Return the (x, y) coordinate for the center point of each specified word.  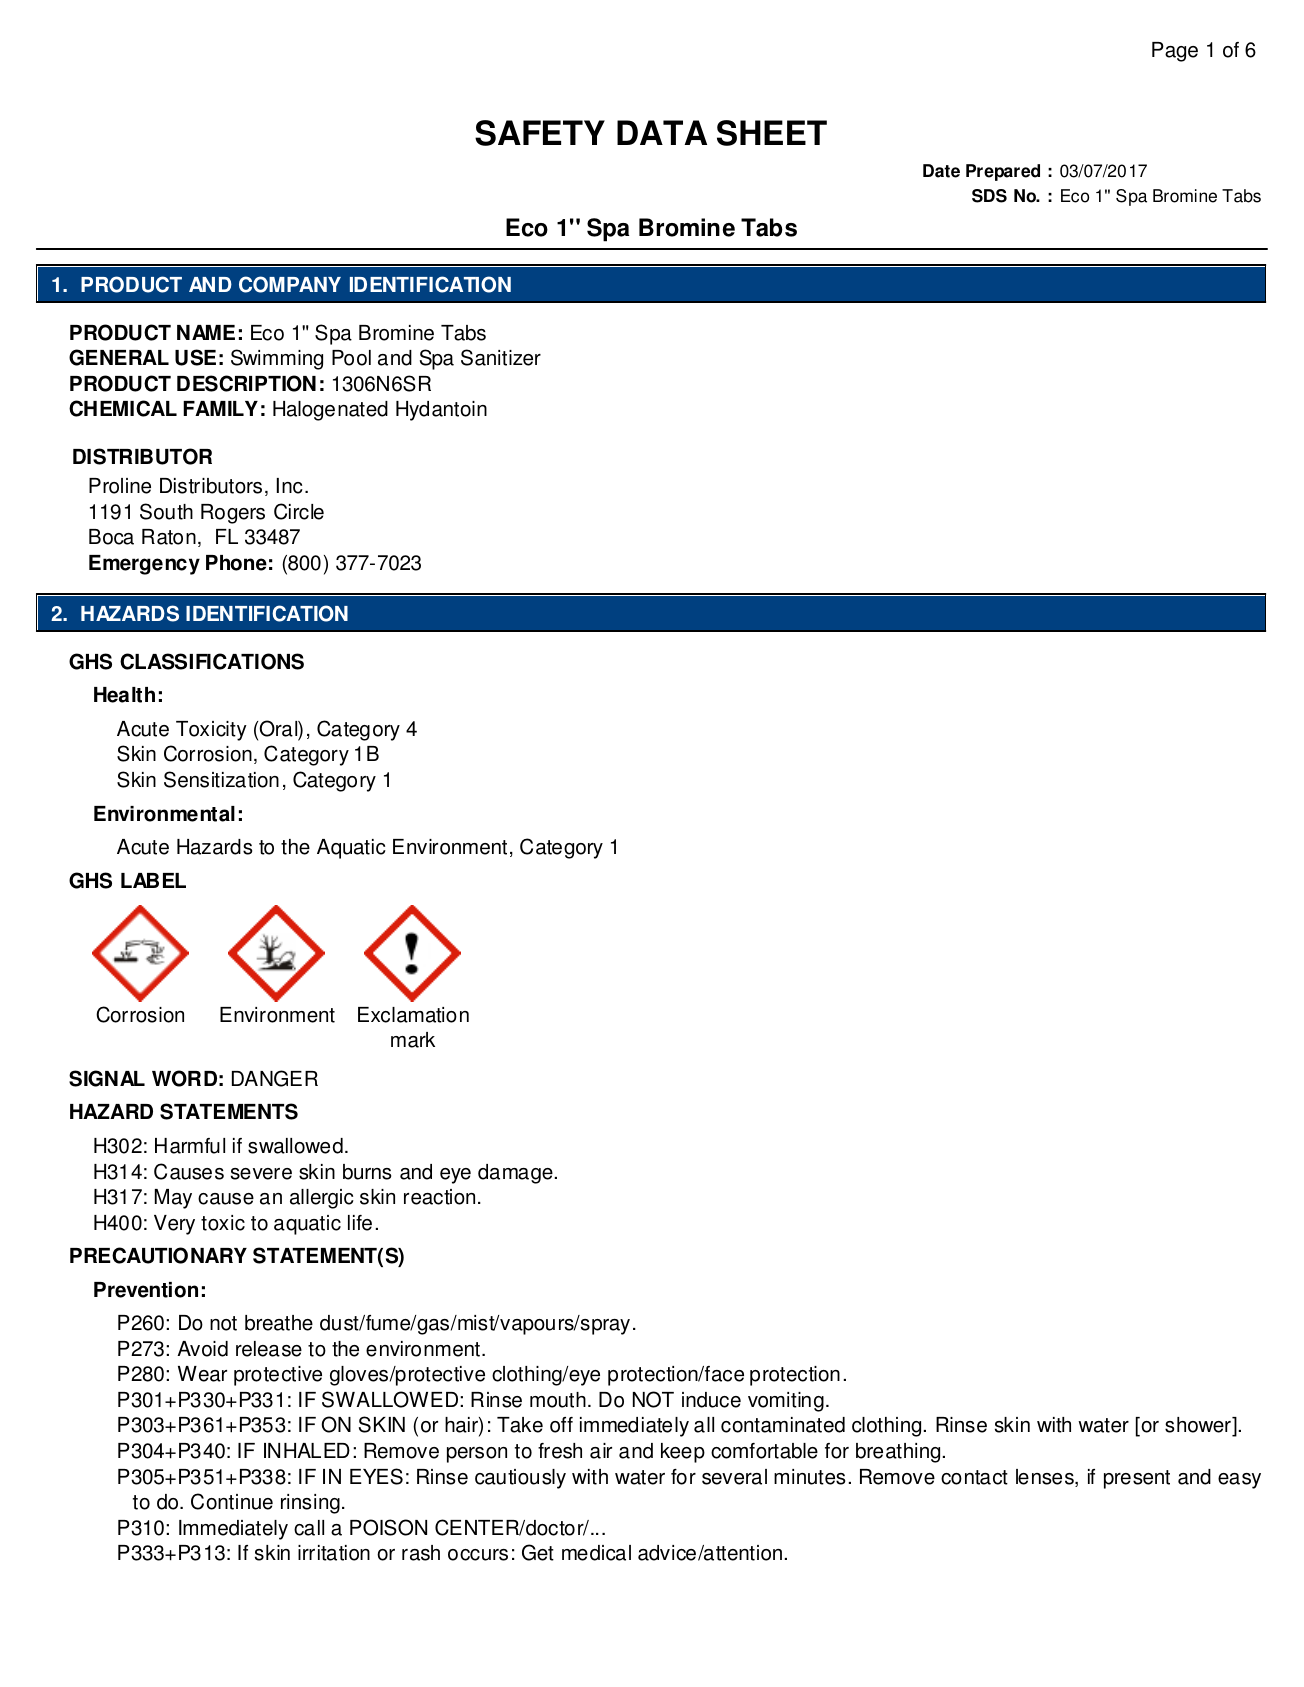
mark (413, 1040)
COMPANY (290, 284)
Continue (232, 1501)
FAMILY (220, 408)
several (734, 1477)
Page (1175, 52)
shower (1199, 1426)
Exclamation (413, 1015)
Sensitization (221, 779)
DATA (662, 132)
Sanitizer (501, 357)
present (1137, 1479)
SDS (989, 196)
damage (515, 1174)
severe (261, 1174)
